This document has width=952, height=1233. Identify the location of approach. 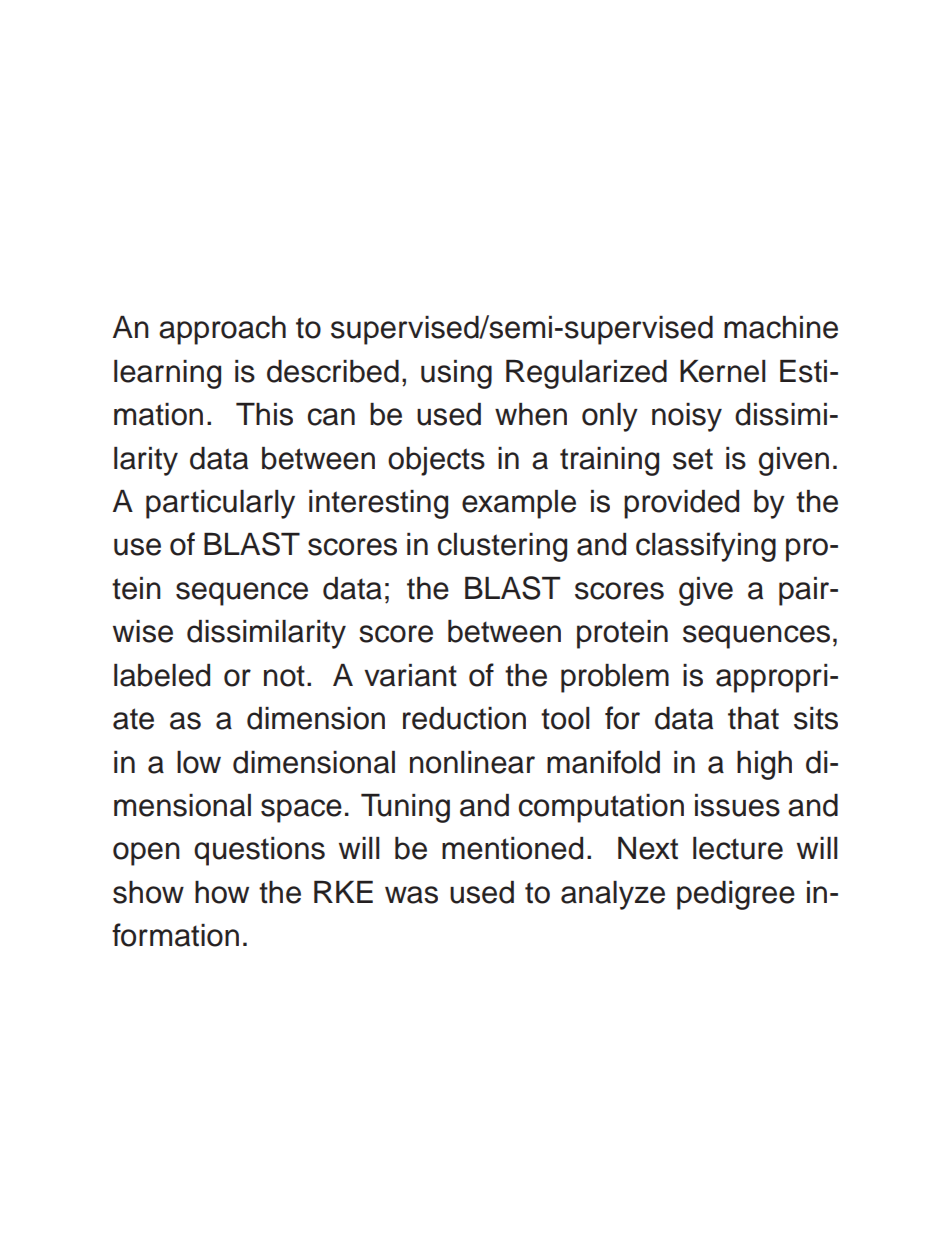
(222, 330).
